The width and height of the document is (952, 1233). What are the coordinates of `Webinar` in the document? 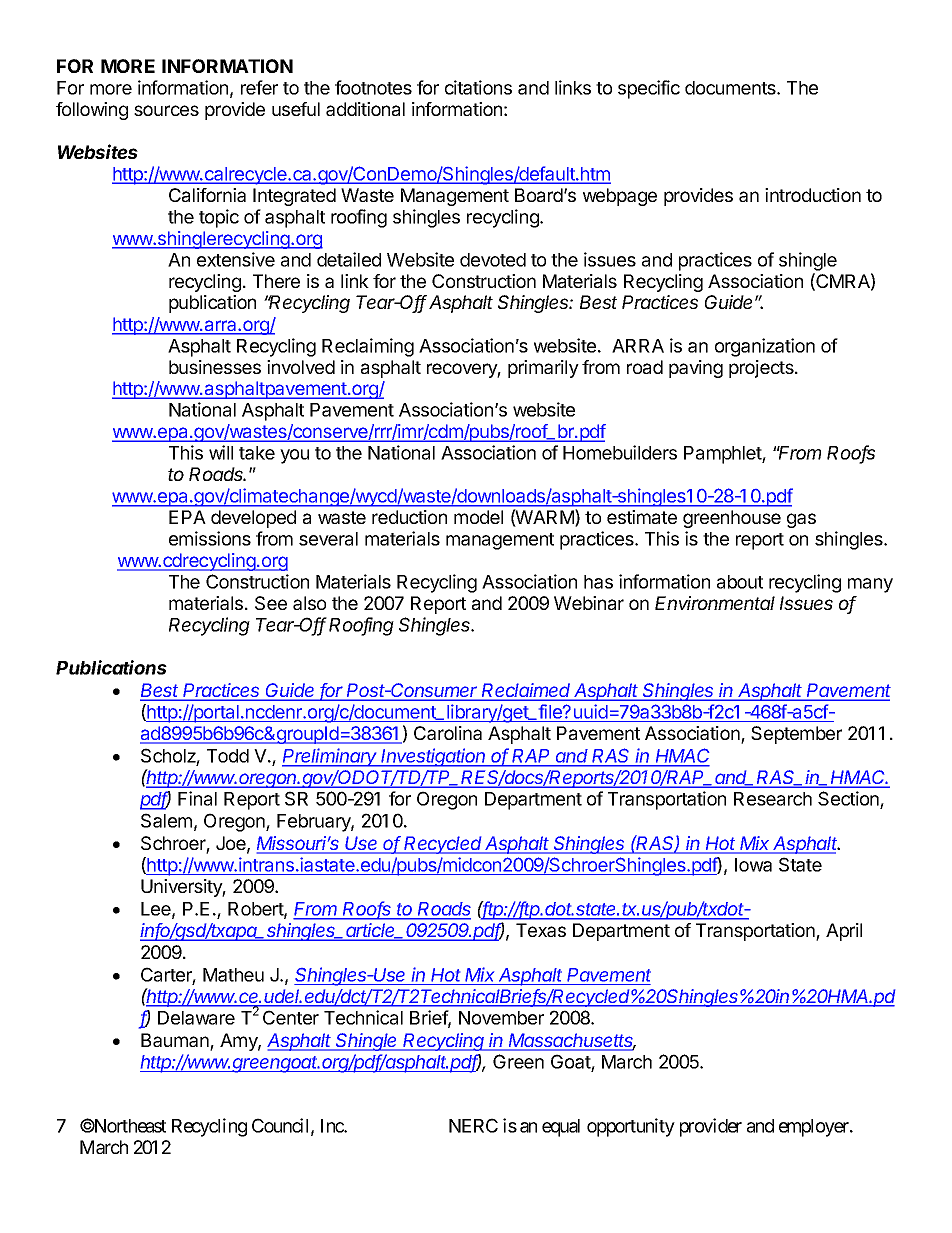 It's located at (589, 603).
